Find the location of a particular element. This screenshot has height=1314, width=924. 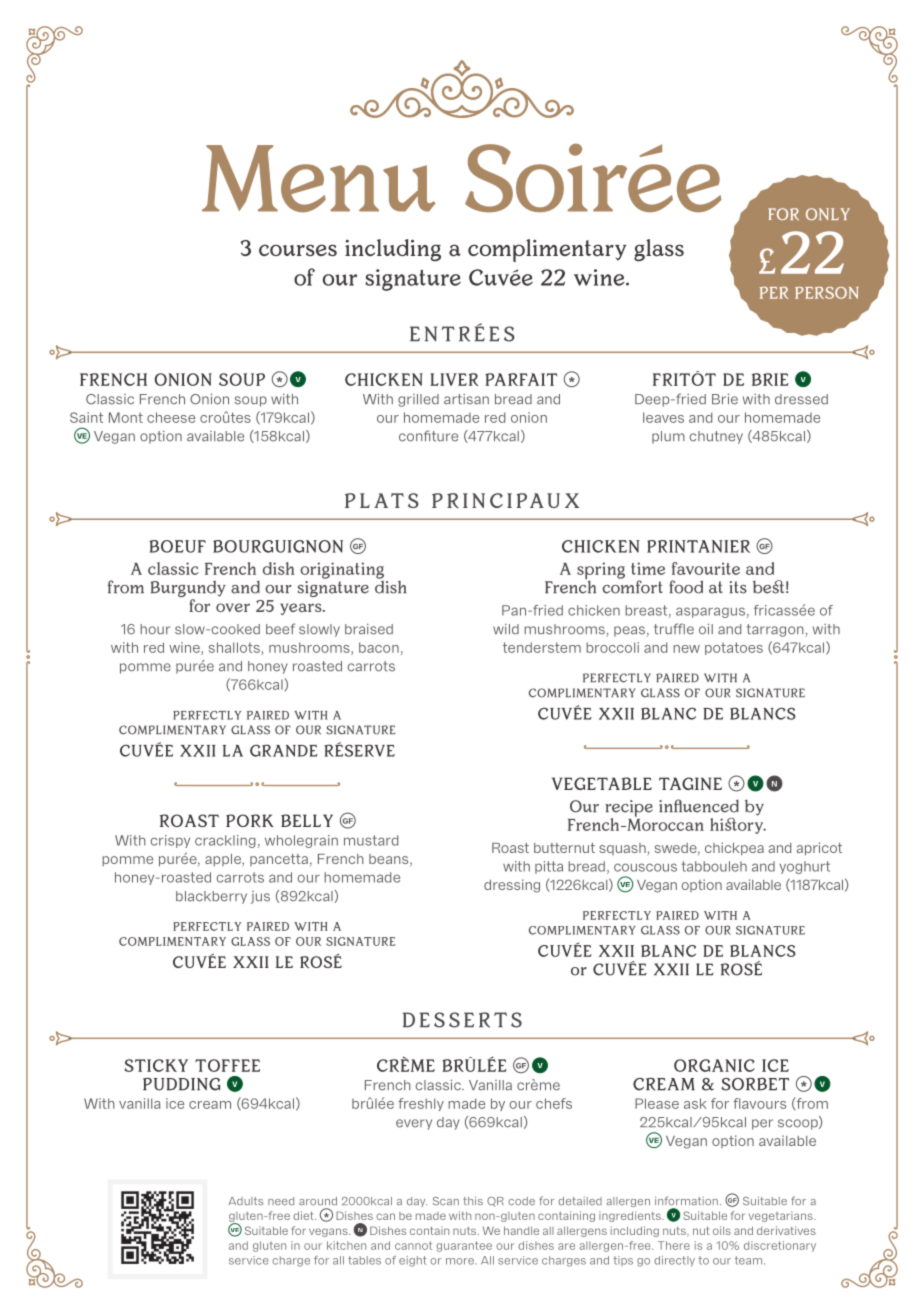

guarantee is located at coordinates (464, 1246).
